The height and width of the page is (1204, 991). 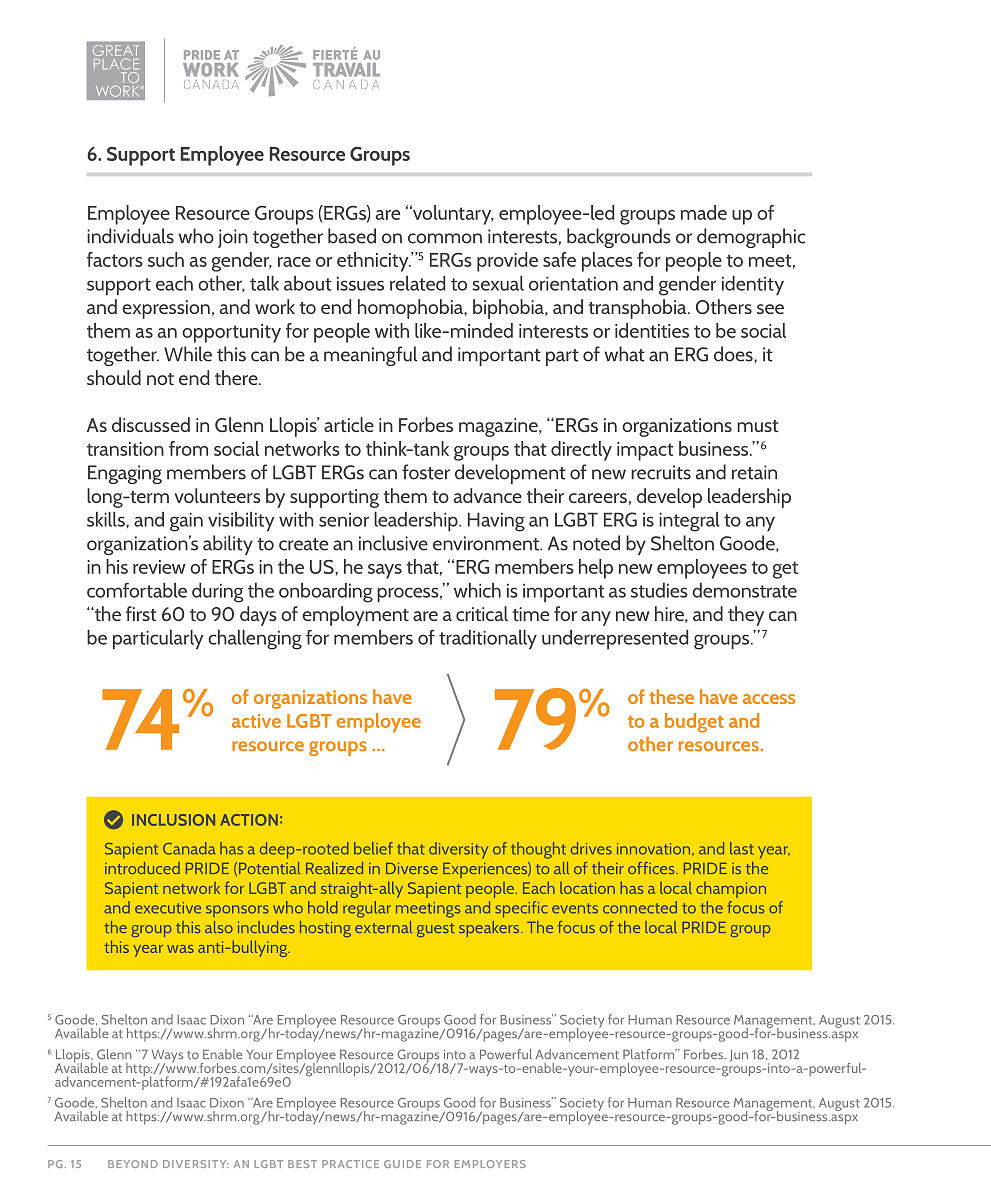 I want to click on last, so click(x=742, y=848).
